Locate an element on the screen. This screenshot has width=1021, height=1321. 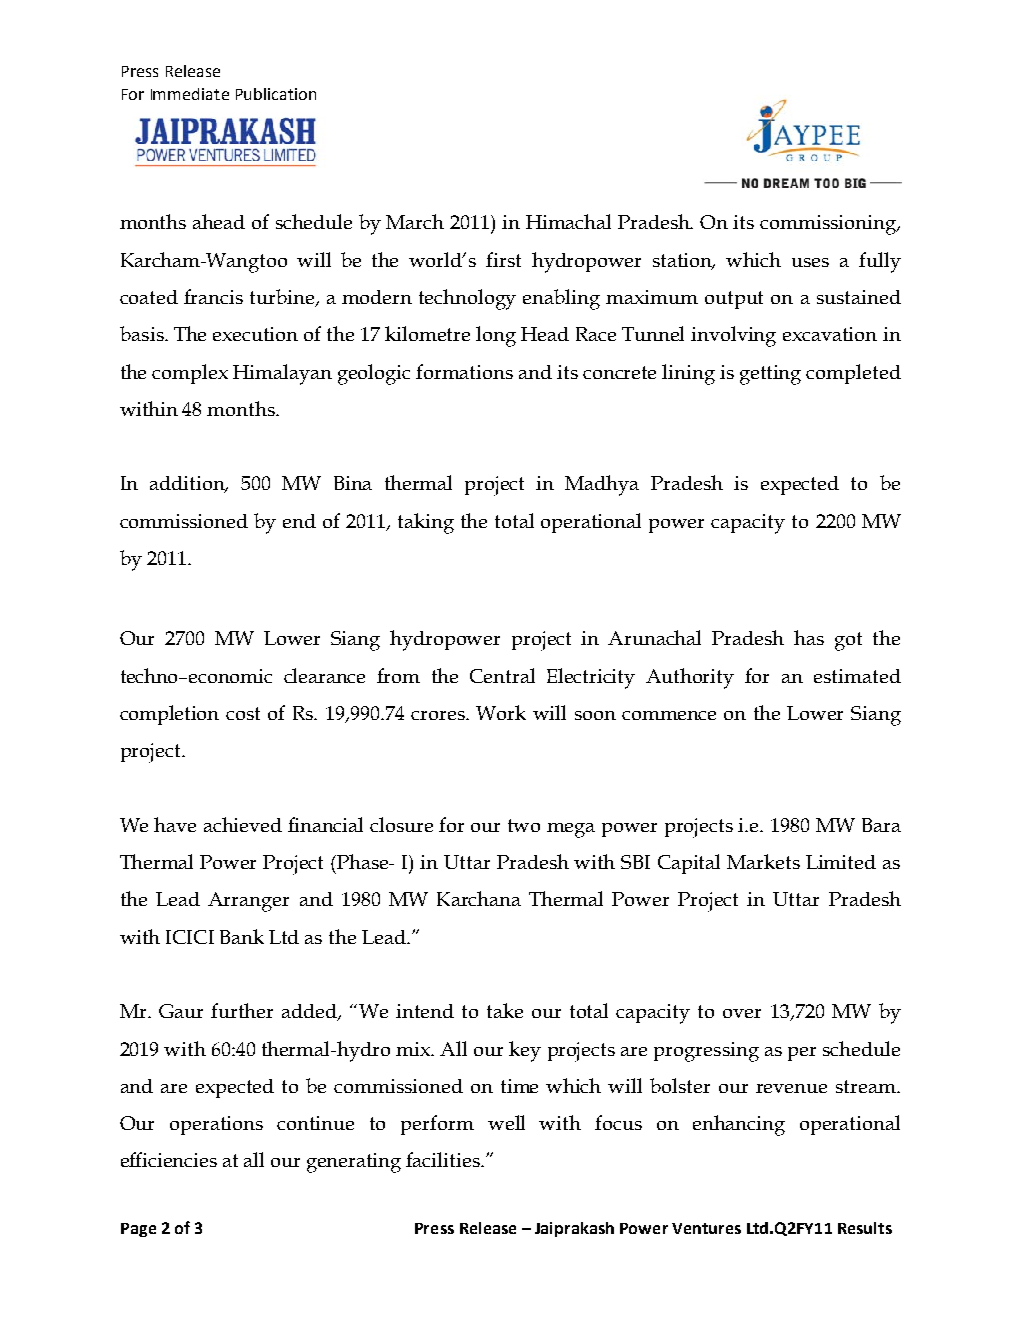
Central is located at coordinates (502, 675).
